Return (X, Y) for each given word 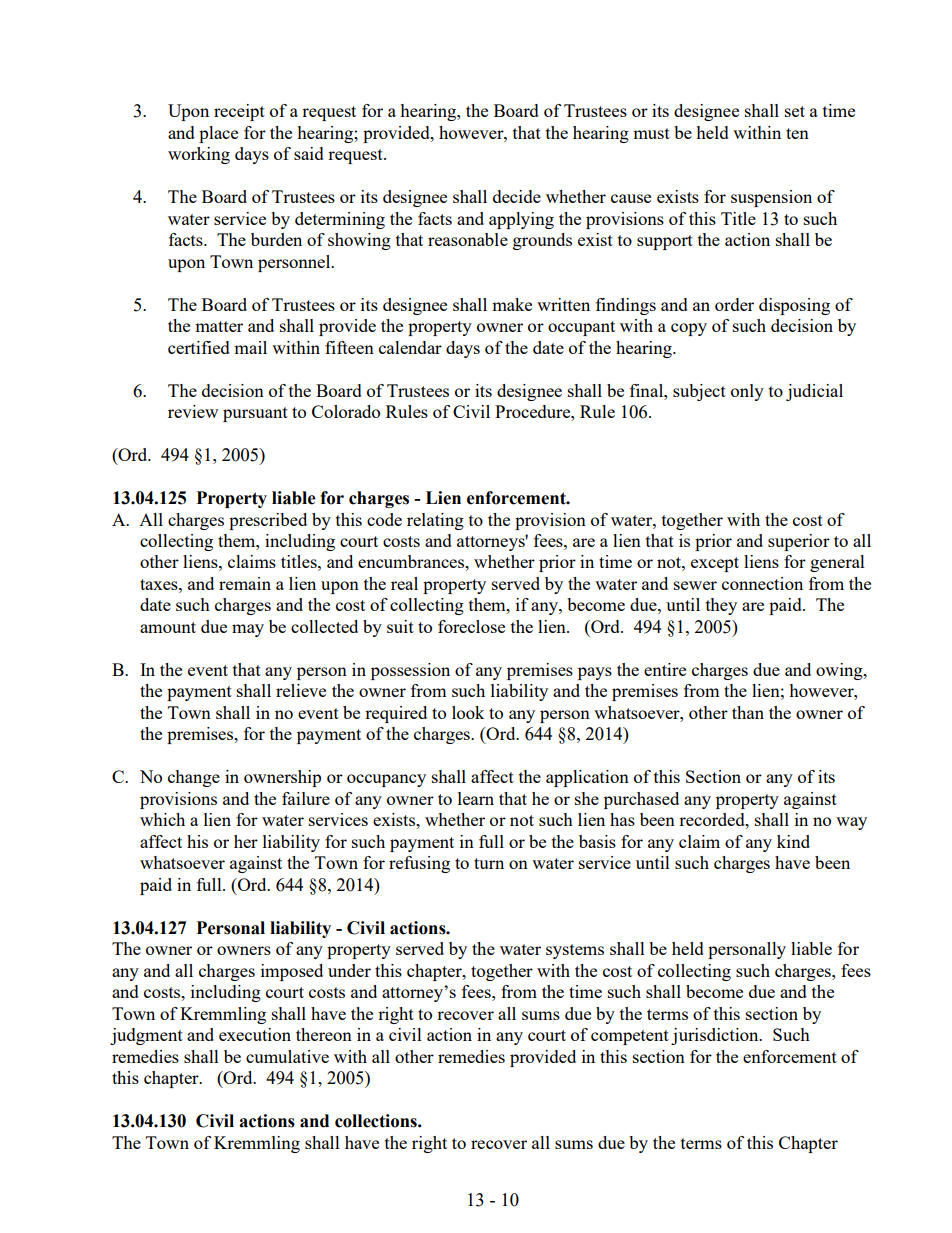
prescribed (268, 521)
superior (799, 542)
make (512, 304)
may (248, 630)
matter (219, 326)
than (748, 712)
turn (489, 863)
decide (517, 196)
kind (793, 841)
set (795, 111)
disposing (794, 306)
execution (255, 1034)
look (468, 712)
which (162, 819)
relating (435, 521)
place (218, 134)
